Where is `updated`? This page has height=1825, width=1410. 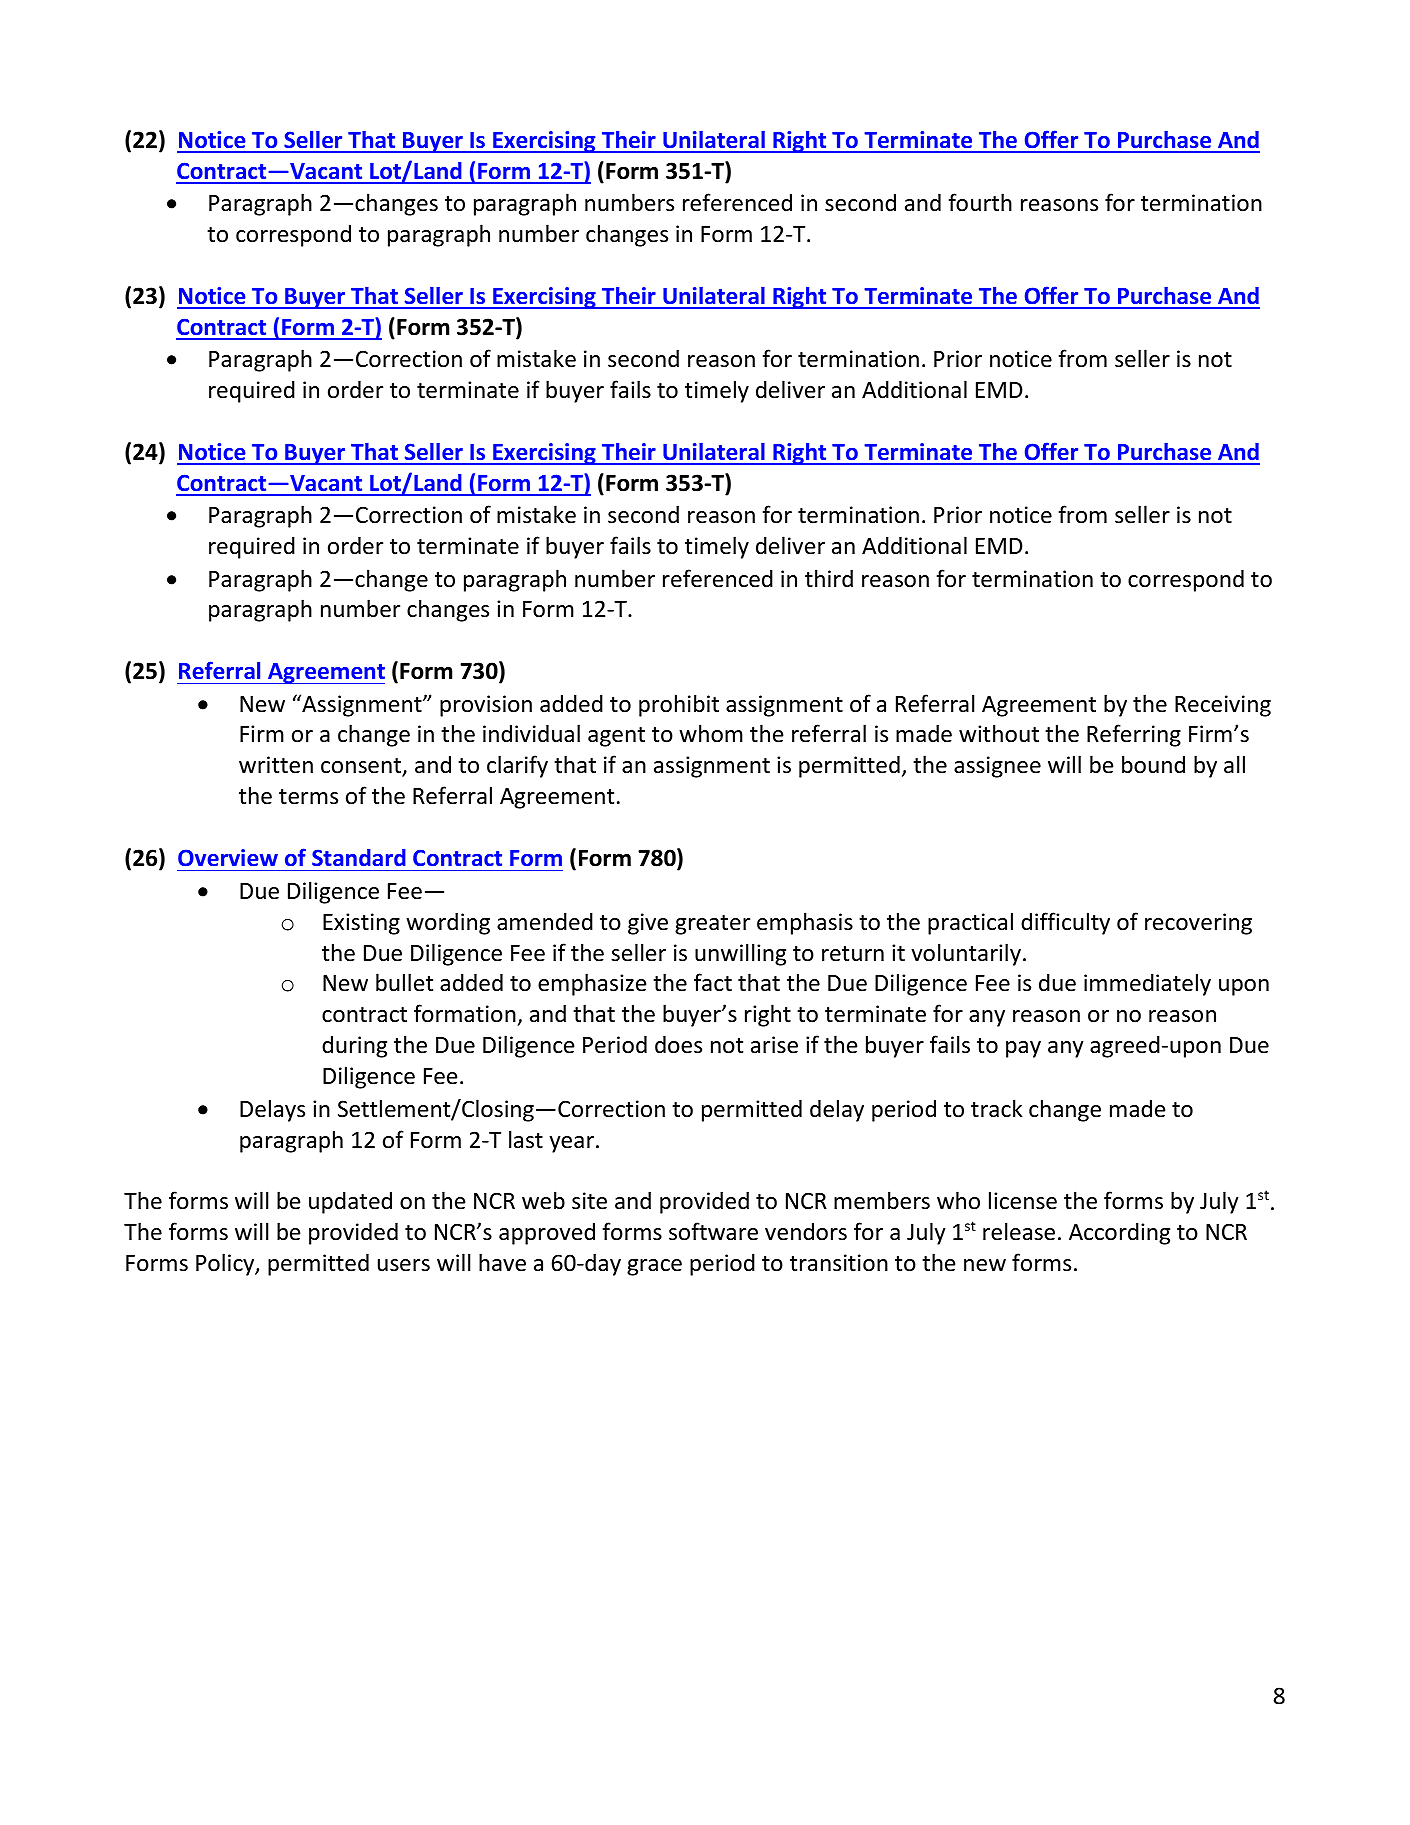
updated is located at coordinates (350, 1202).
